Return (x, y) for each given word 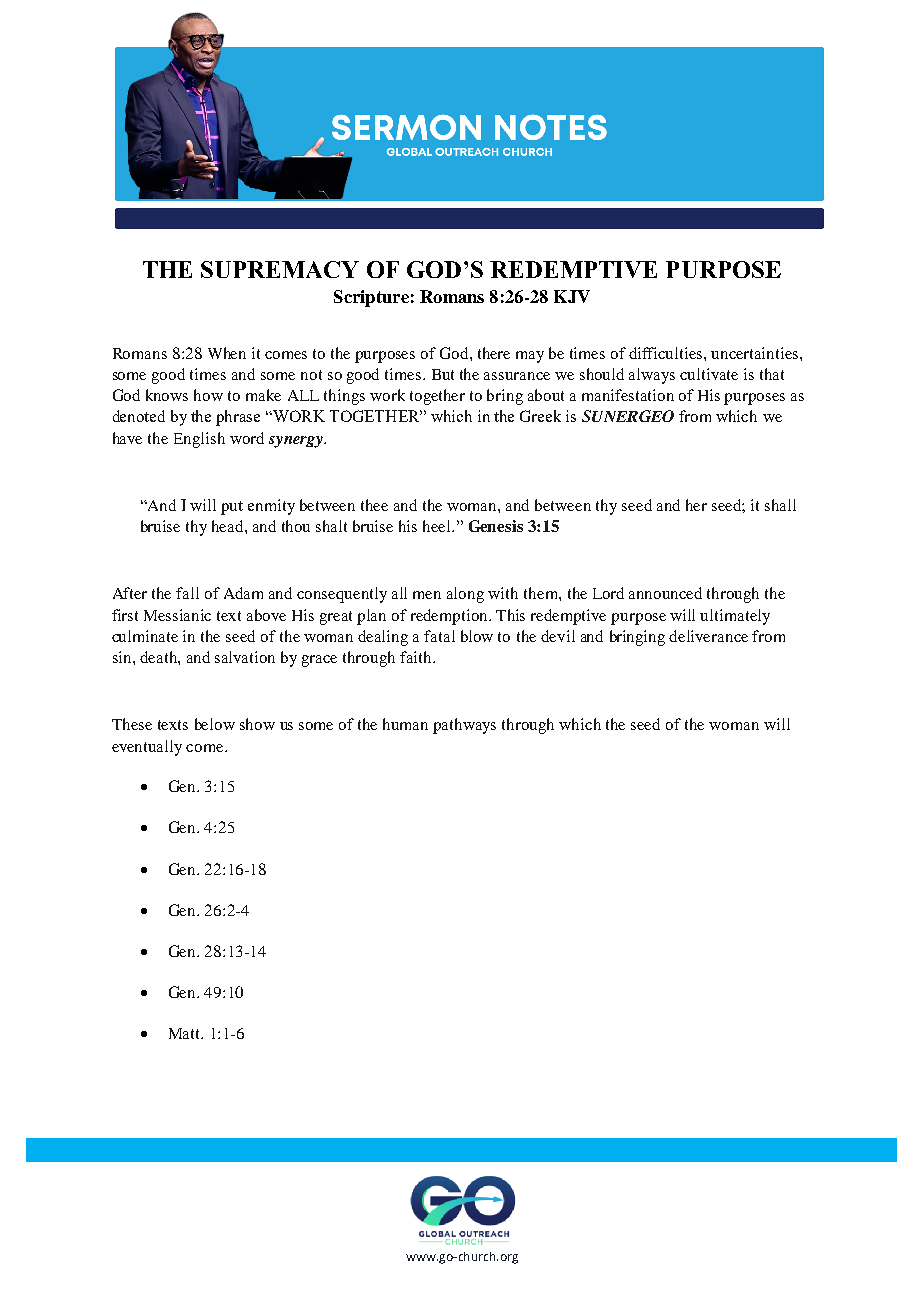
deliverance (708, 636)
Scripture (371, 298)
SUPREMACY (280, 269)
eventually (147, 748)
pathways (464, 726)
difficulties (667, 353)
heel (438, 526)
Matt (185, 1033)
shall (780, 505)
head (229, 526)
